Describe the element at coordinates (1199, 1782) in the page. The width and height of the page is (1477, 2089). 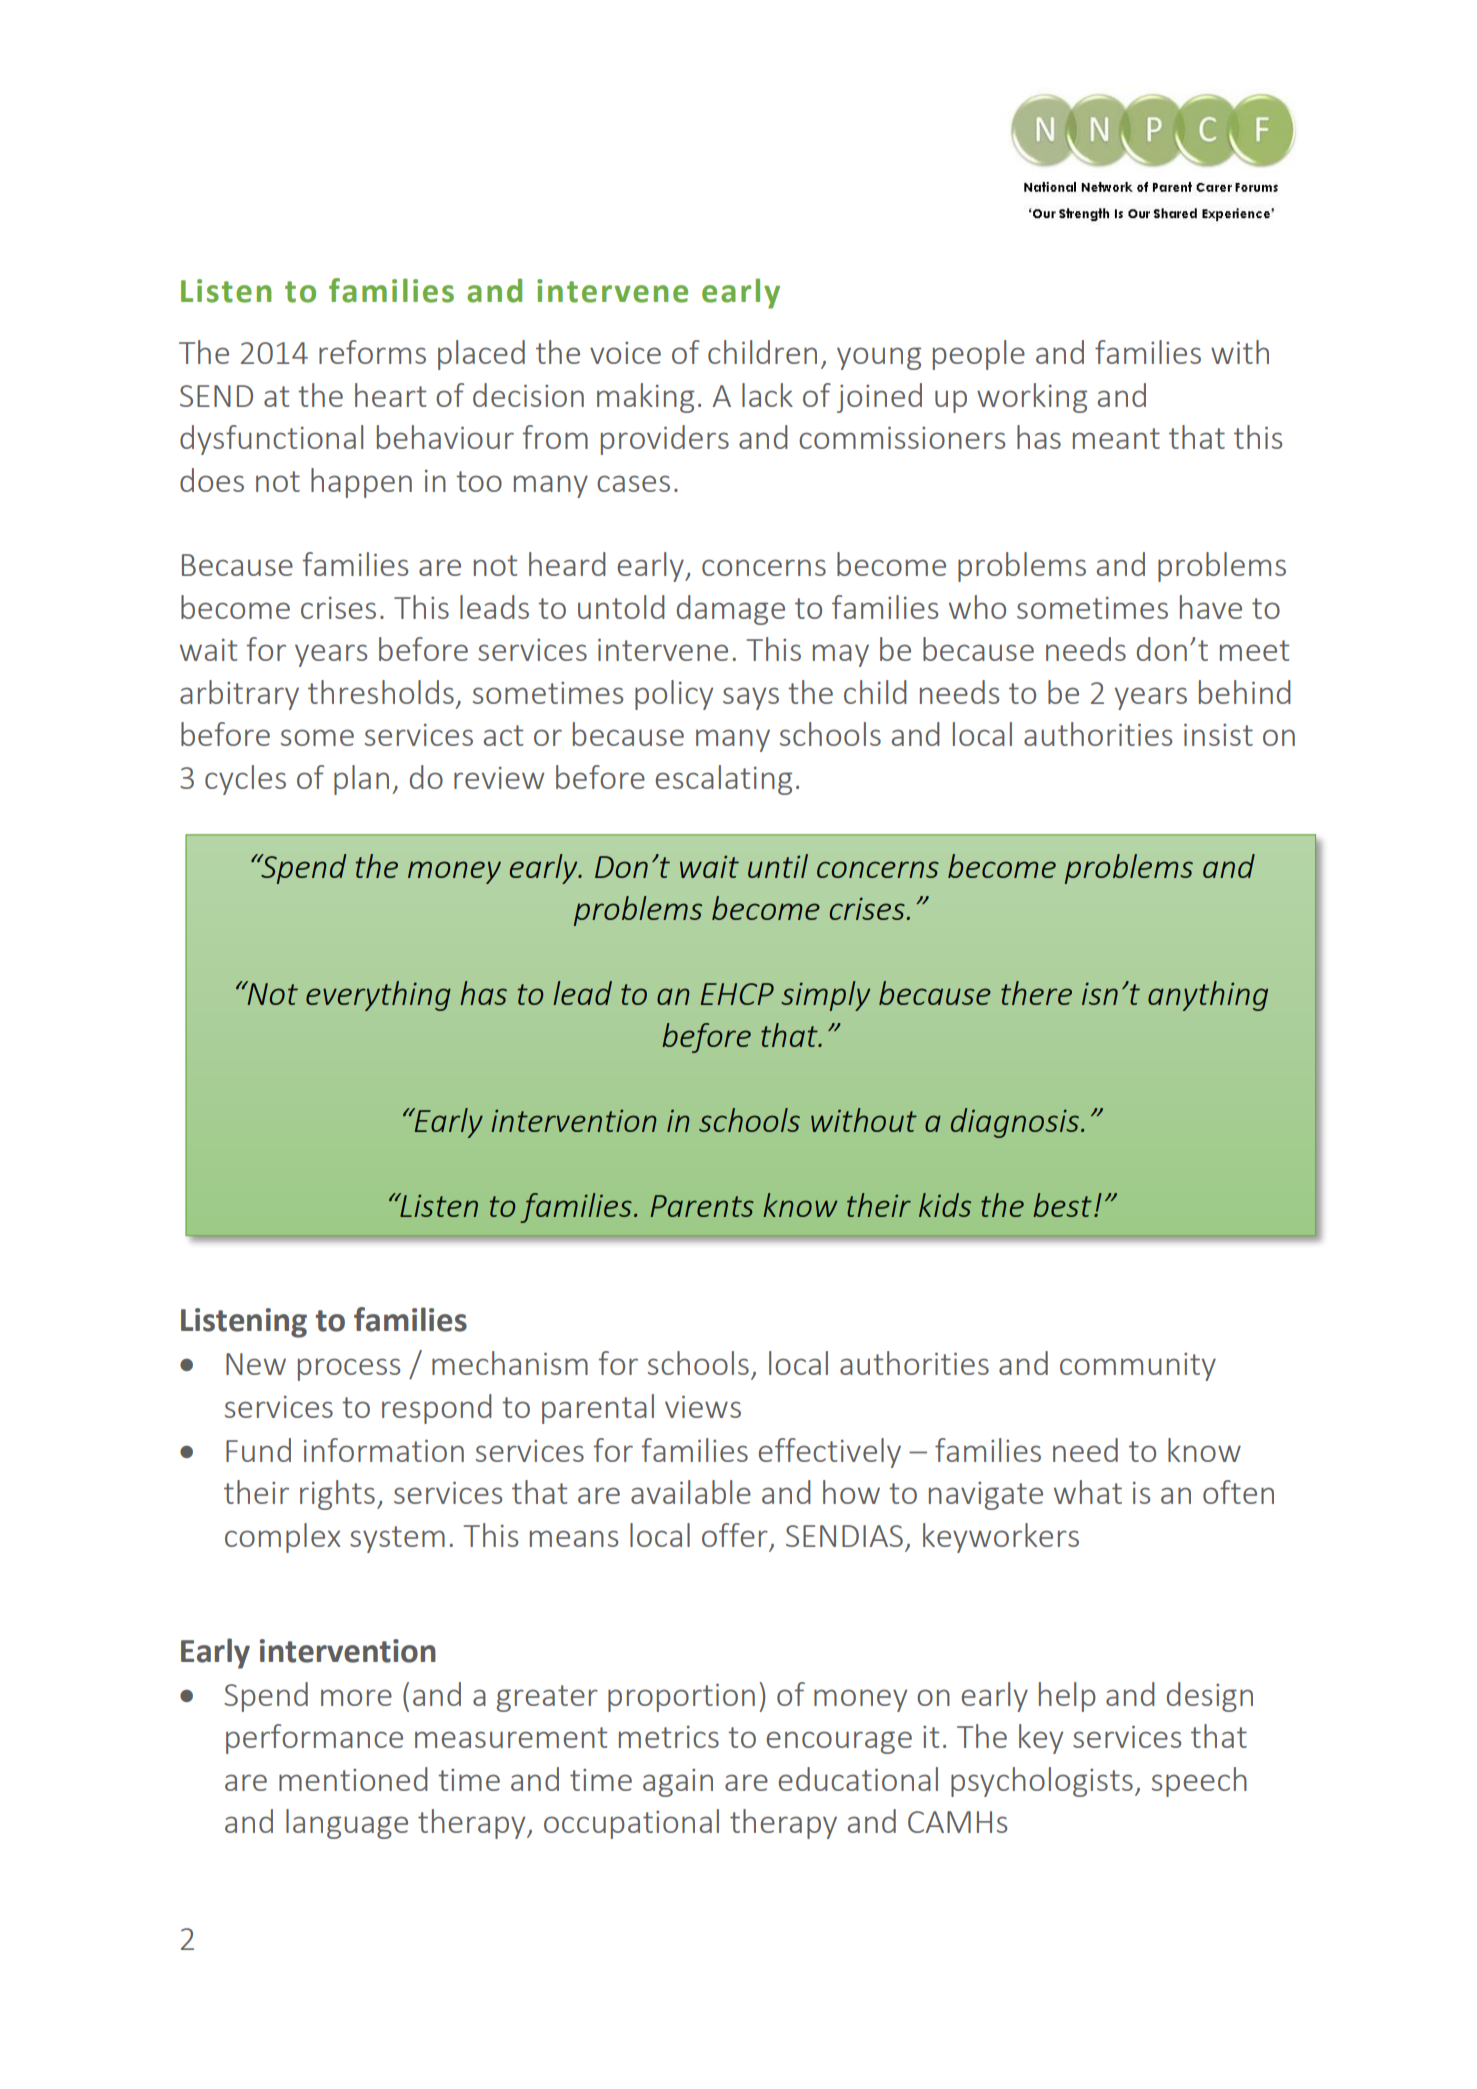
I see `speech` at that location.
